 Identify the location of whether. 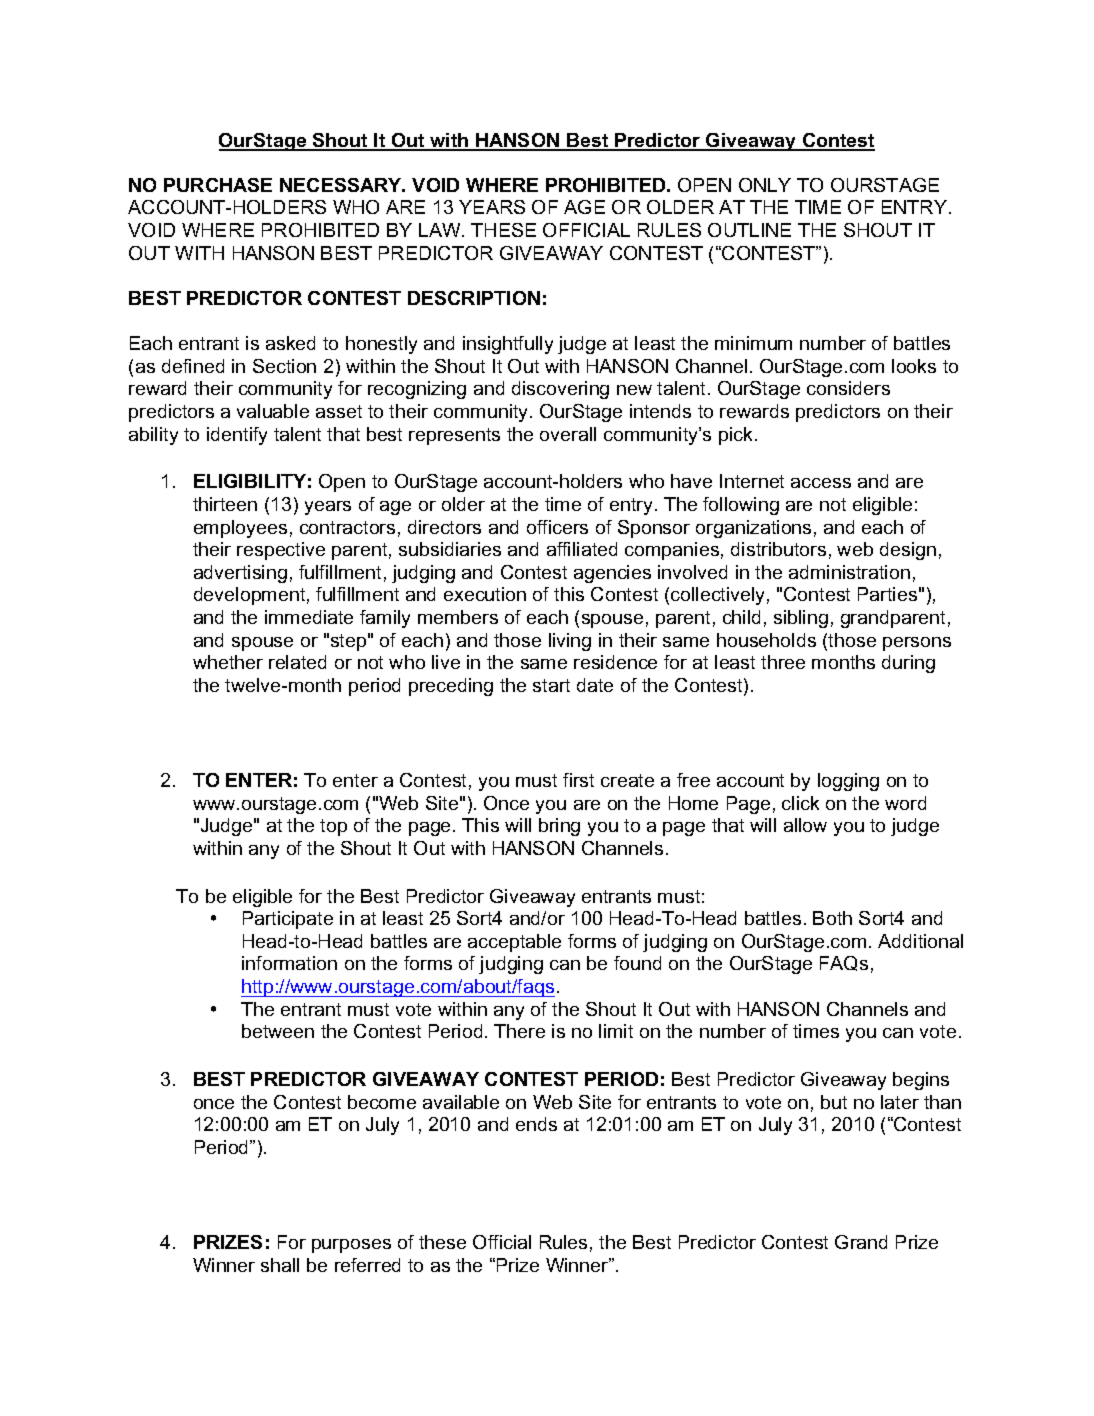
(228, 662).
